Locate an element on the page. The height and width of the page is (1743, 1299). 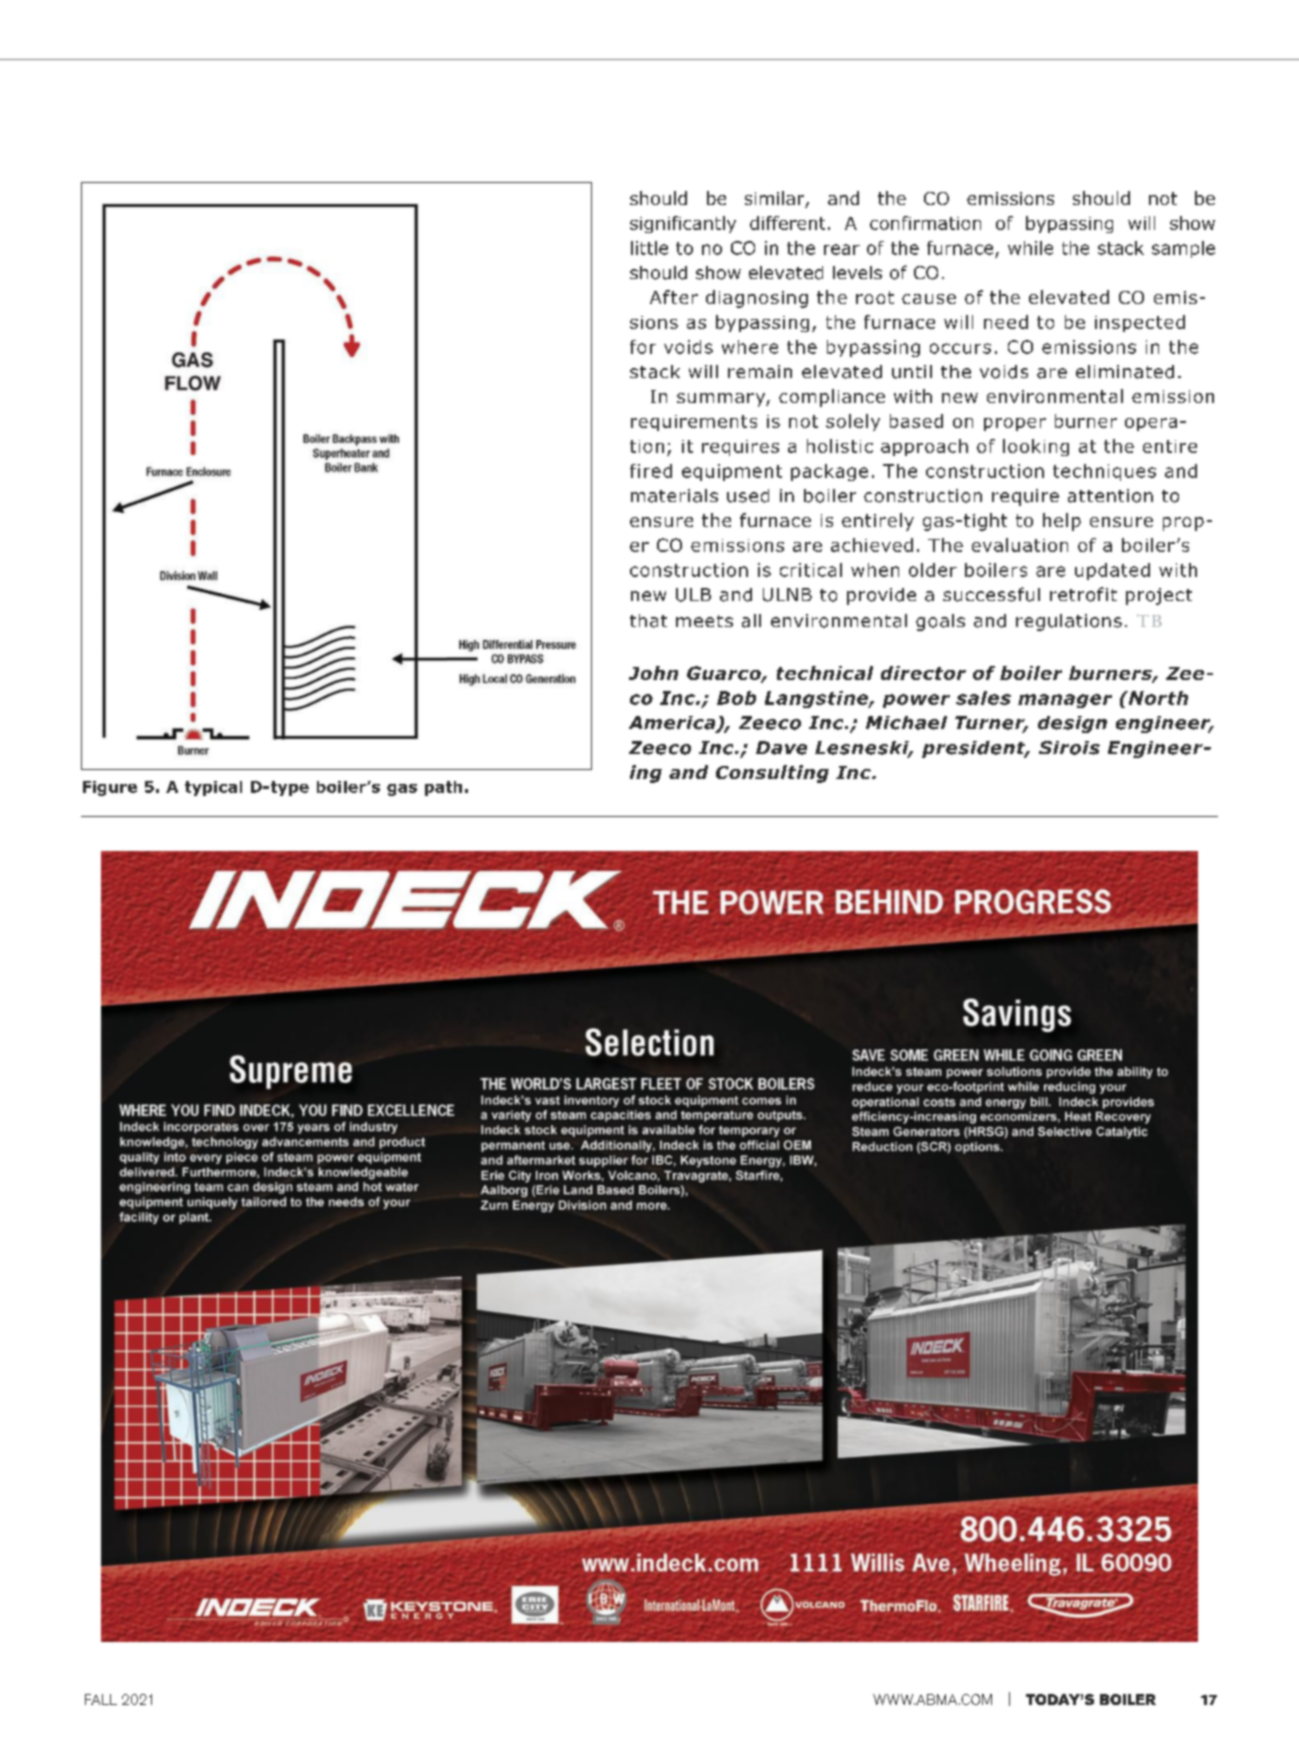
Figure is located at coordinates (110, 788).
